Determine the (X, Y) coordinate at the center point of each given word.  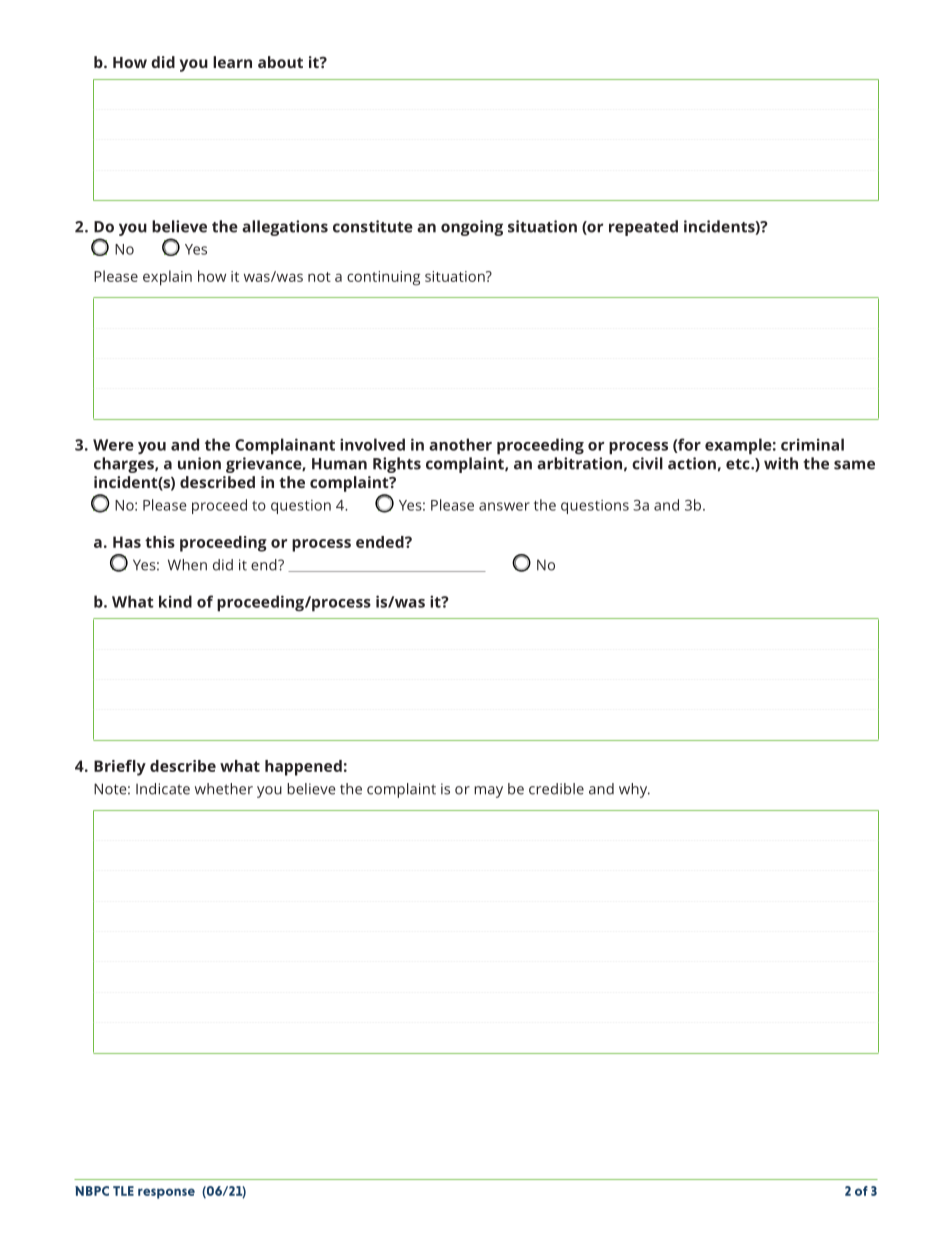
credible (556, 789)
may (488, 792)
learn (232, 62)
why (634, 790)
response (166, 1193)
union (199, 463)
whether (224, 789)
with (781, 463)
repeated (643, 228)
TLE (123, 1191)
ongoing (472, 228)
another (460, 444)
